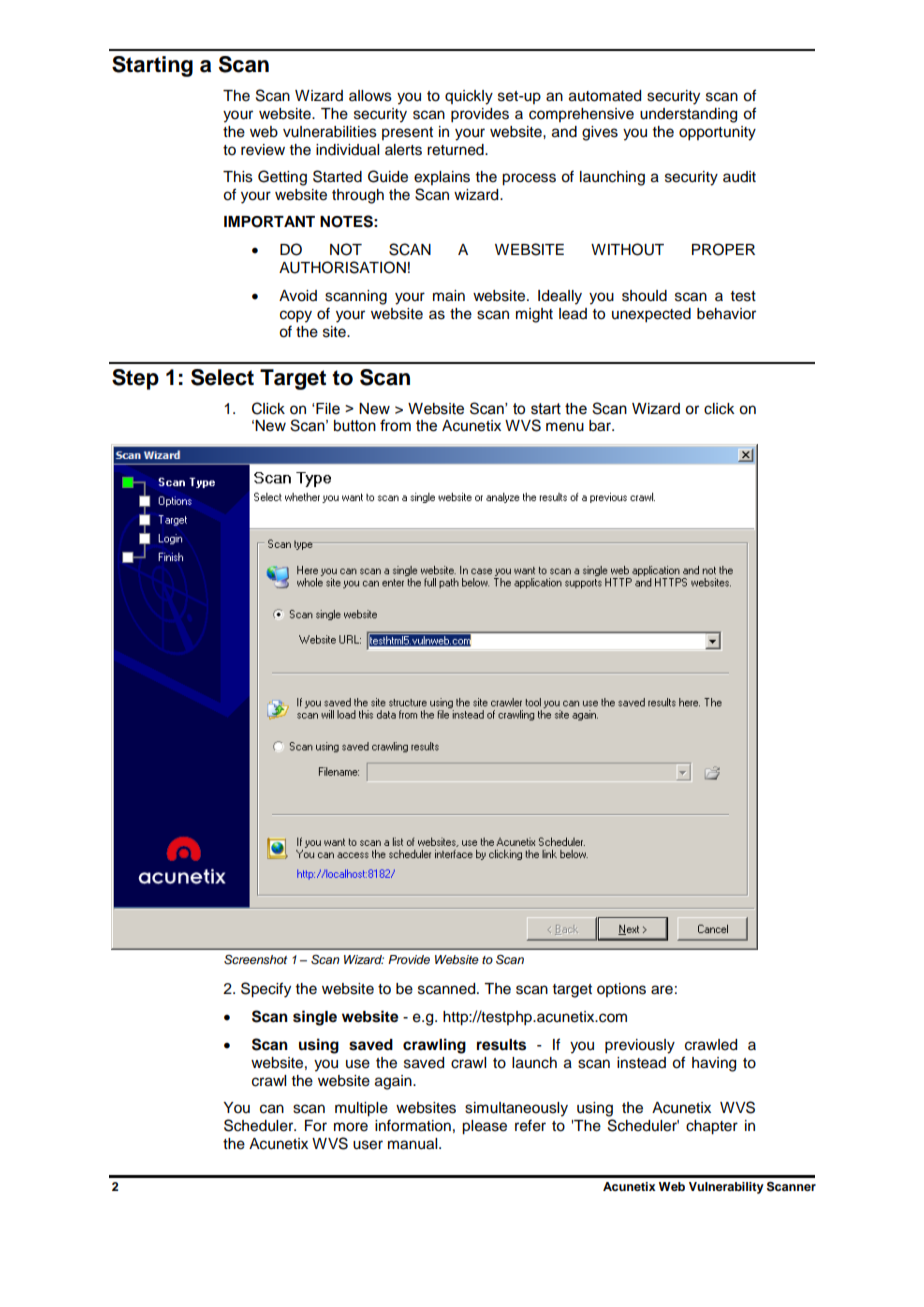 The width and height of the screenshot is (924, 1307). I want to click on review, so click(263, 150).
